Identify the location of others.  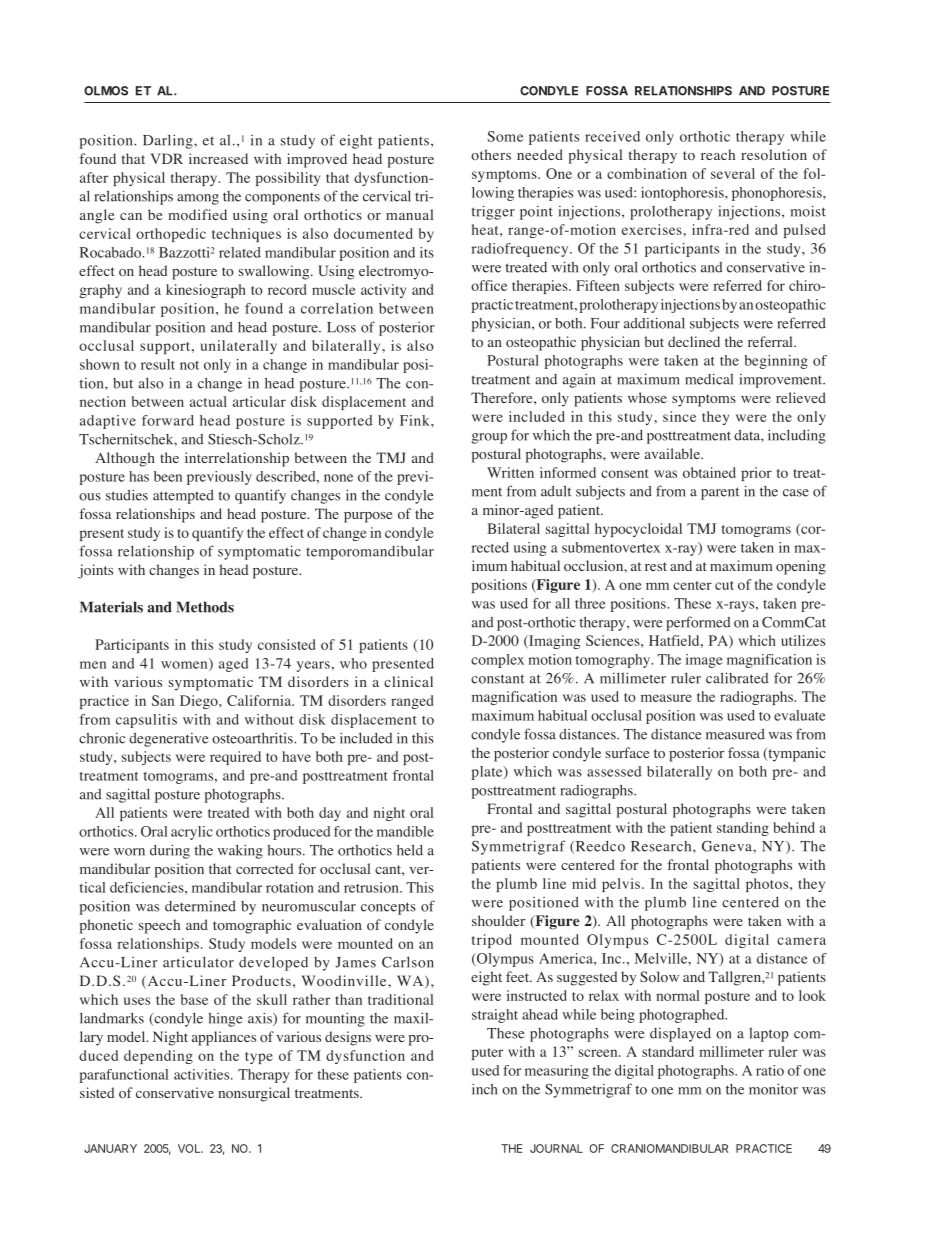
(491, 154).
